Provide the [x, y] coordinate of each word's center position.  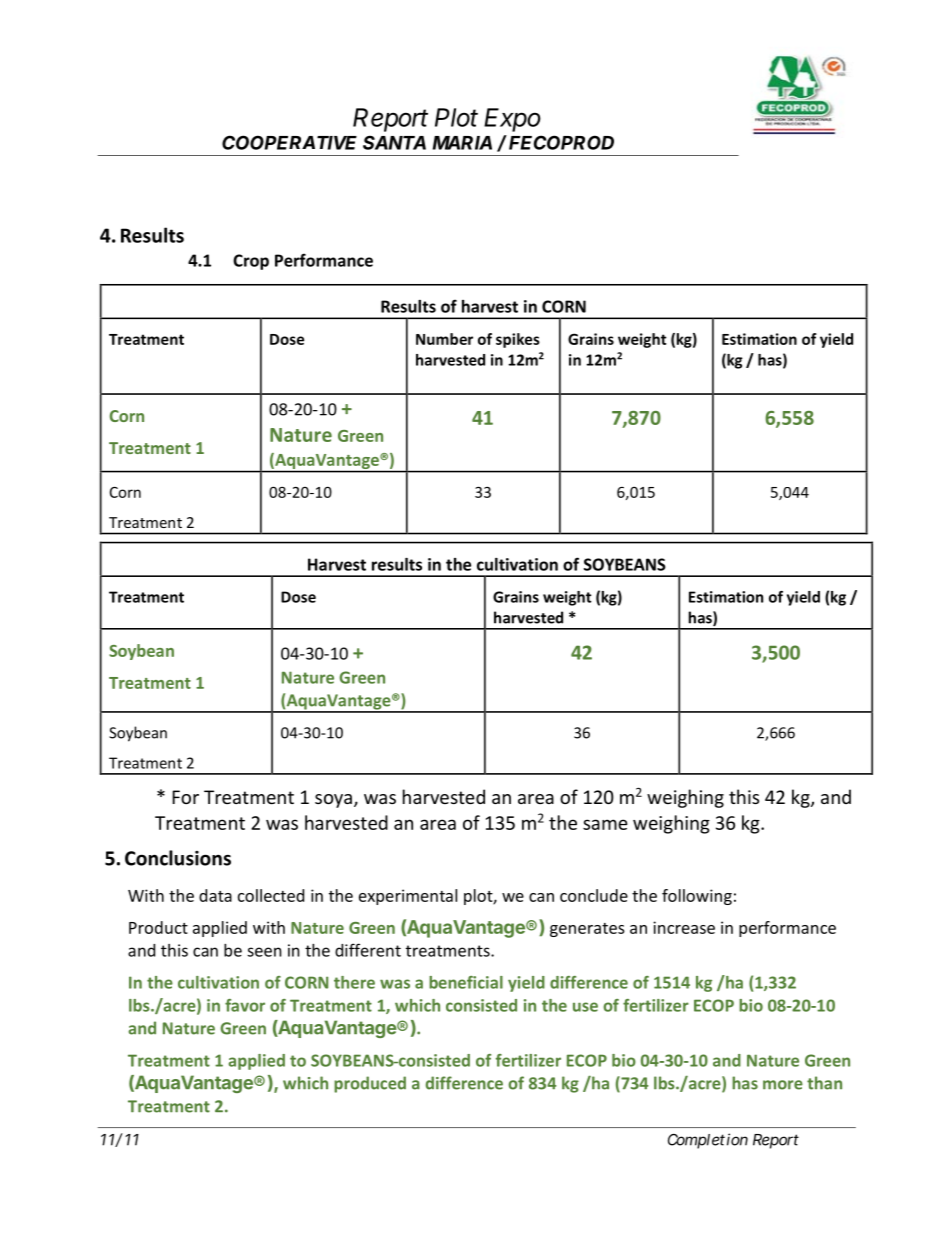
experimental [408, 897]
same [605, 824]
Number [444, 339]
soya [333, 801]
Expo [512, 120]
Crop [251, 262]
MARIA [462, 143]
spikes [518, 340]
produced [370, 1084]
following [697, 897]
